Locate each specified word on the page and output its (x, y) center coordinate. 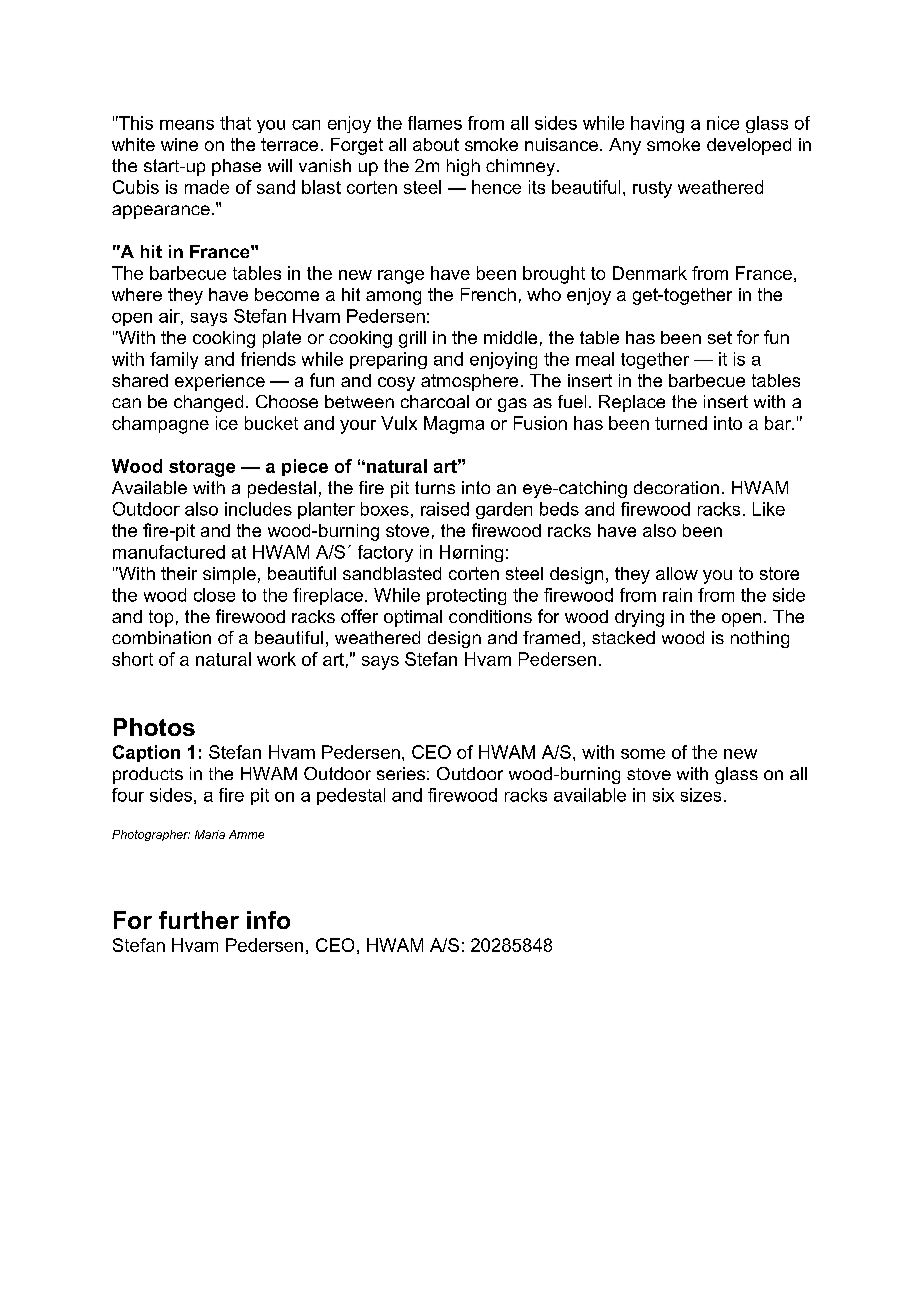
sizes (701, 795)
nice (723, 123)
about (436, 144)
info (268, 920)
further (199, 920)
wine (179, 144)
